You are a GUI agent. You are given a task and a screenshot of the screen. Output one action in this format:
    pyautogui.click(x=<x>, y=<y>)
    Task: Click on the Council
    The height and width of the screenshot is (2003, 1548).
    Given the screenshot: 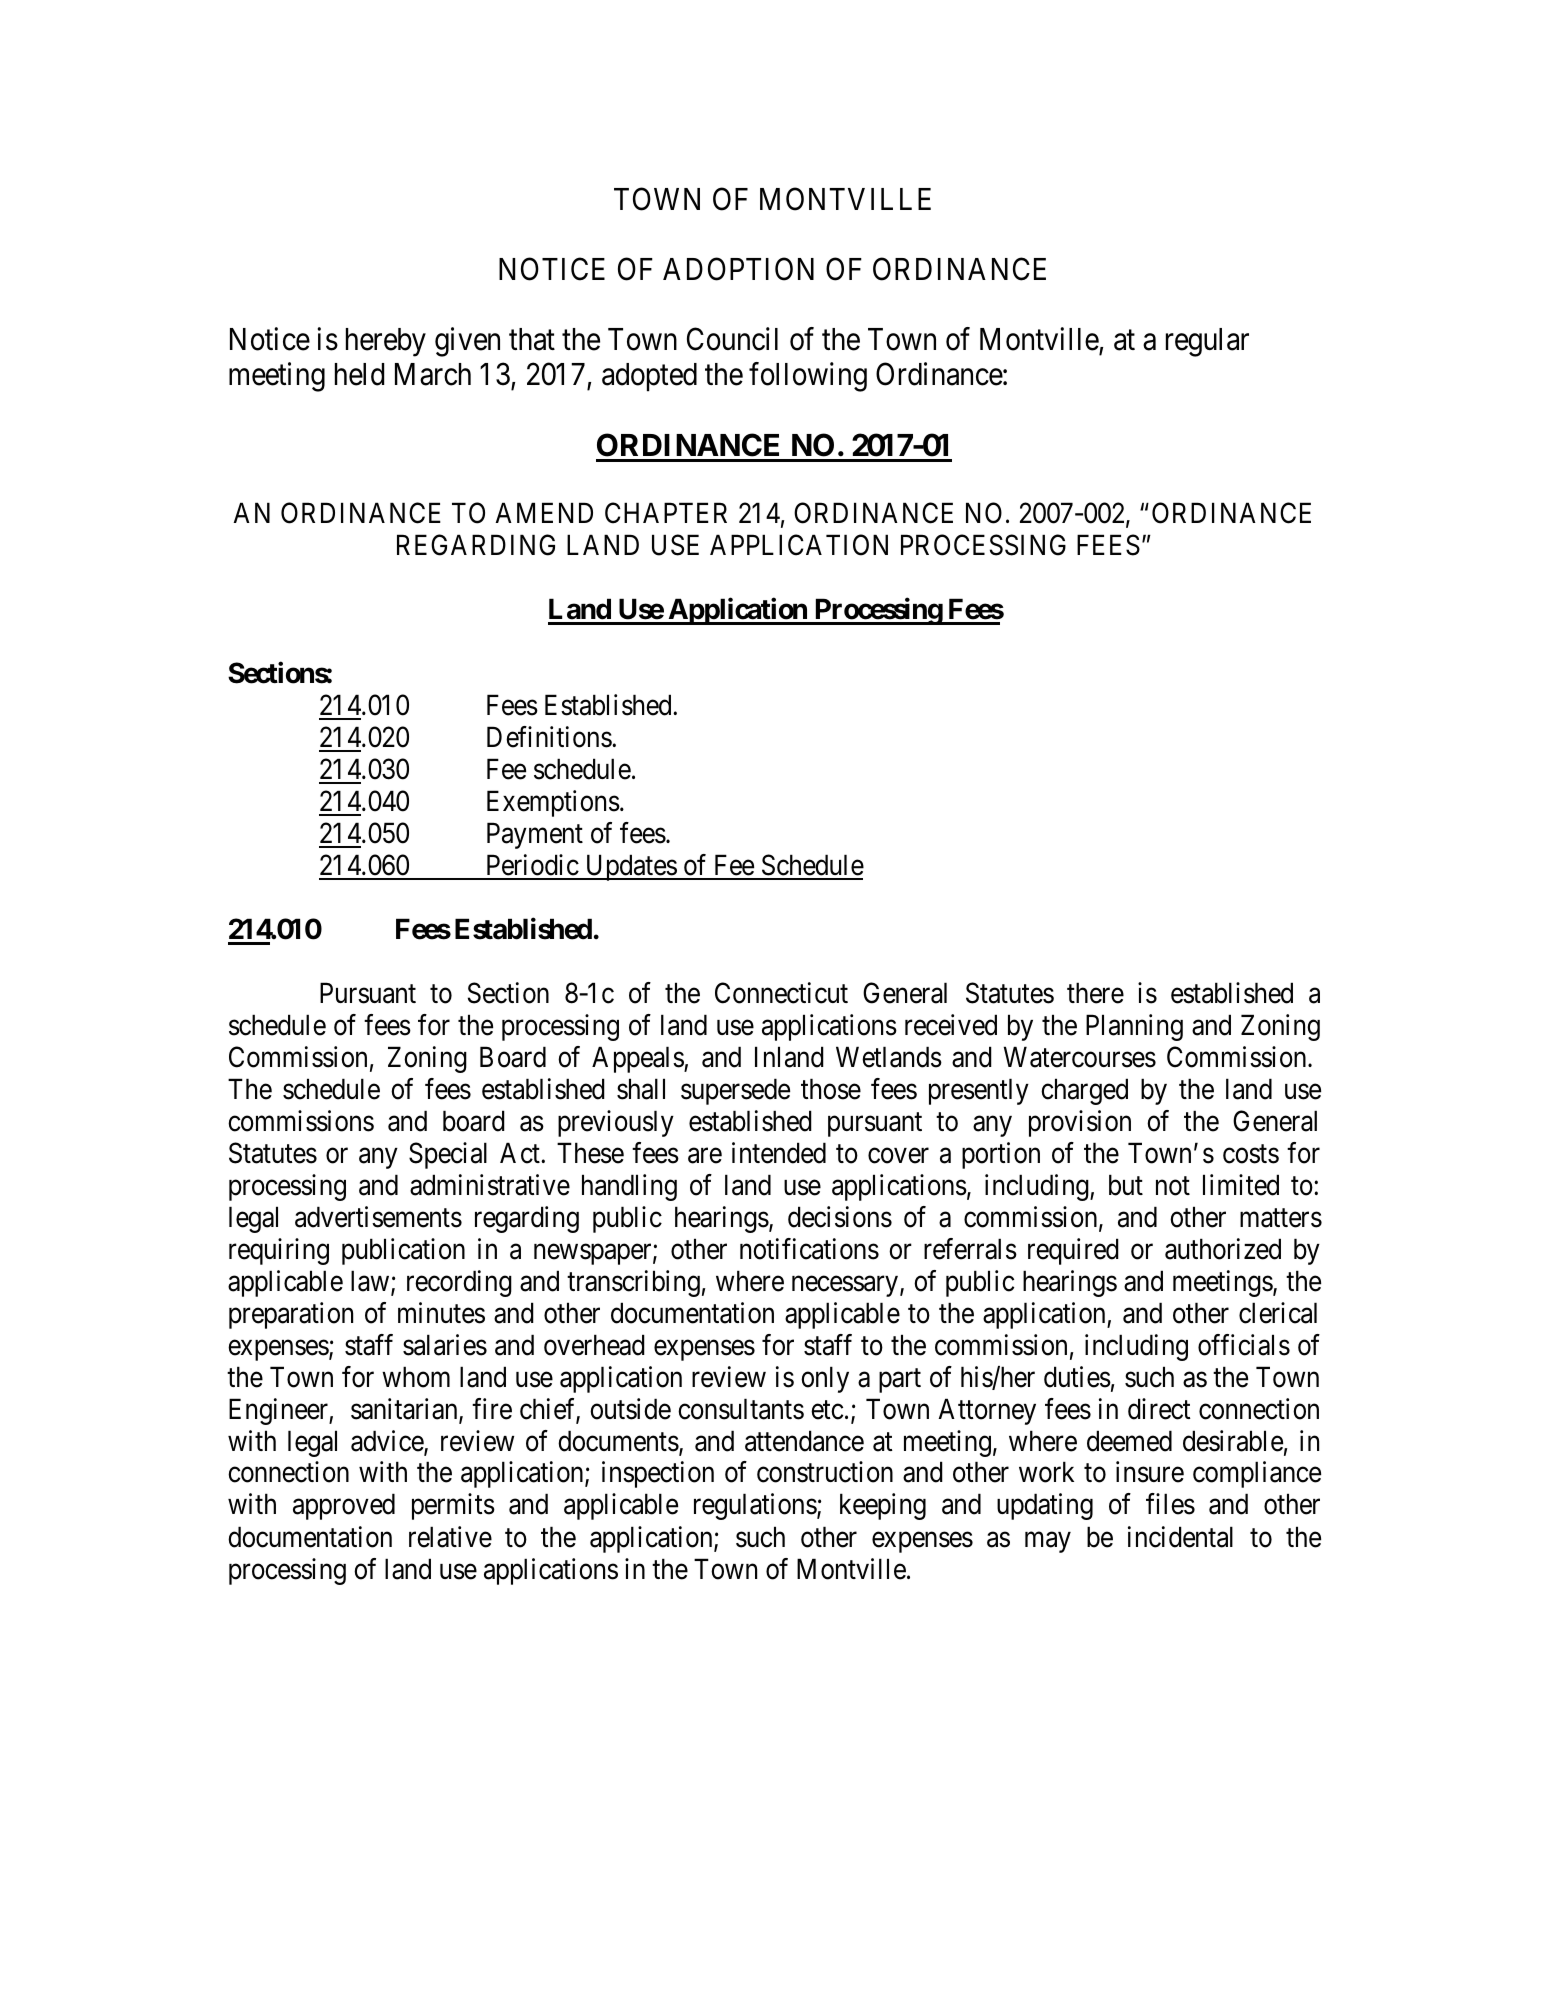 What is the action you would take?
    pyautogui.click(x=732, y=339)
